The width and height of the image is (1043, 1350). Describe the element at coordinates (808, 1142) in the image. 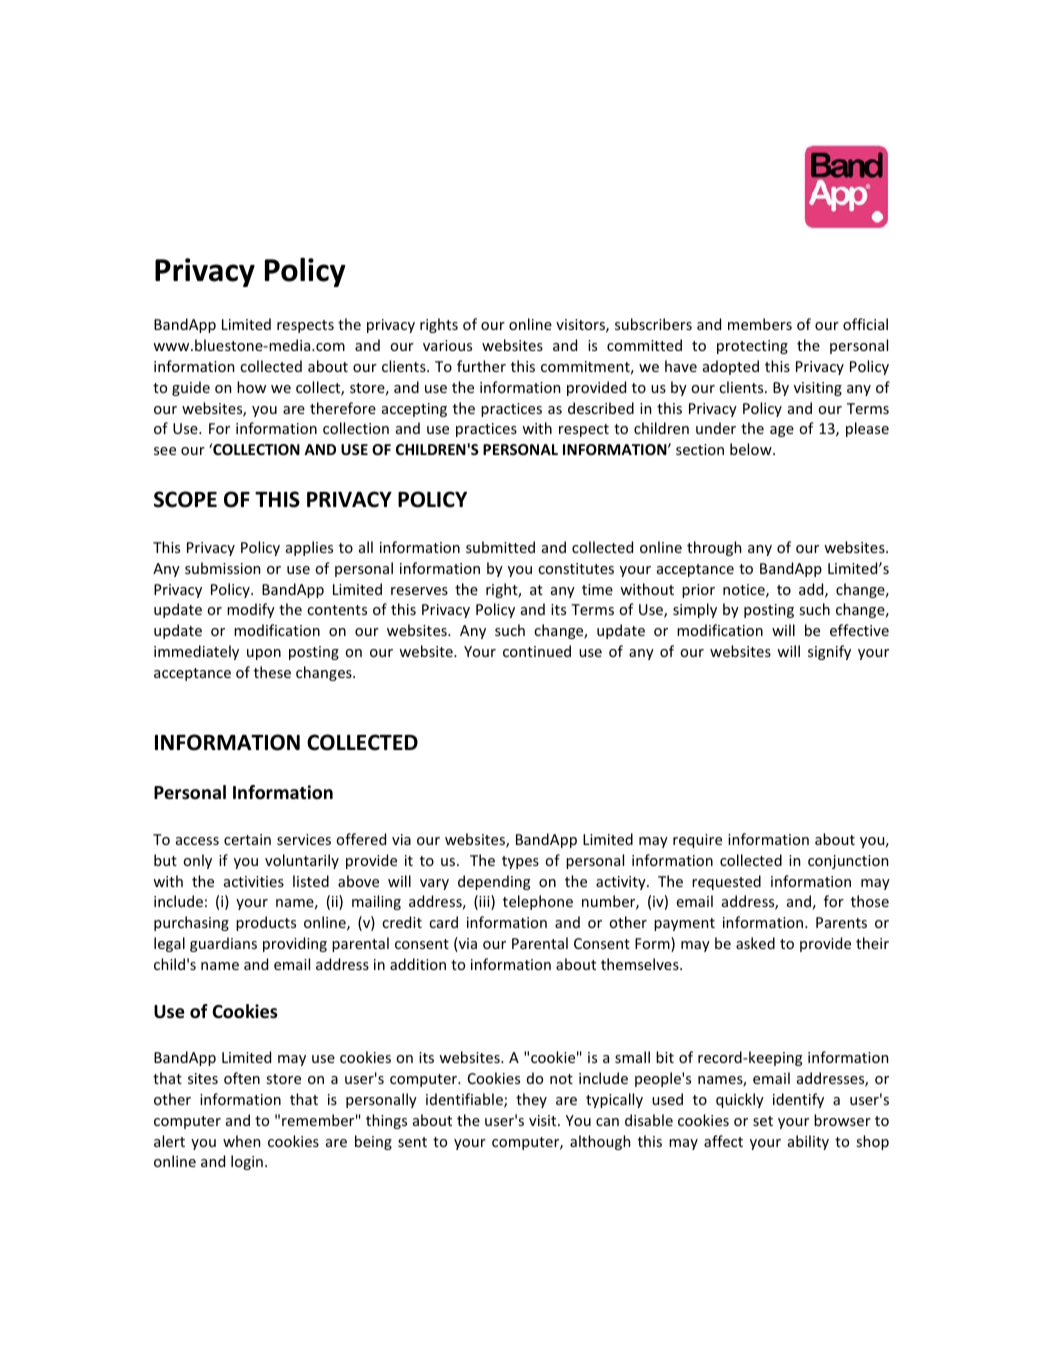

I see `ability` at that location.
